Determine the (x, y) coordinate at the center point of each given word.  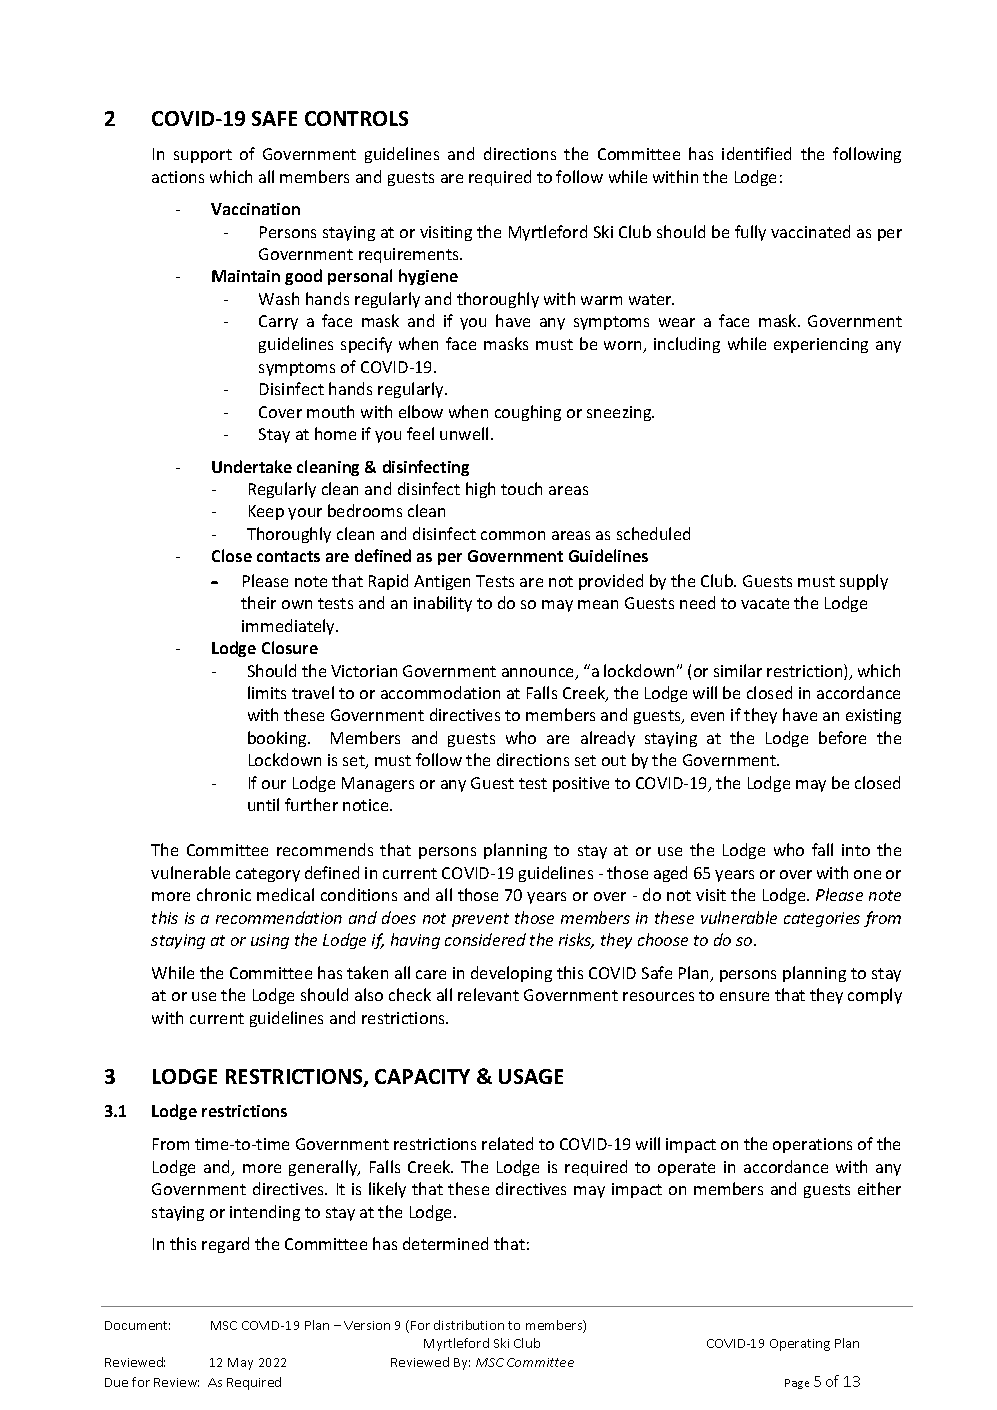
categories (822, 919)
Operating (800, 1345)
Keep (266, 512)
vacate (765, 603)
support (203, 156)
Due (116, 1382)
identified (756, 153)
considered (485, 939)
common (513, 535)
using (270, 941)
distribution (469, 1325)
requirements (410, 255)
